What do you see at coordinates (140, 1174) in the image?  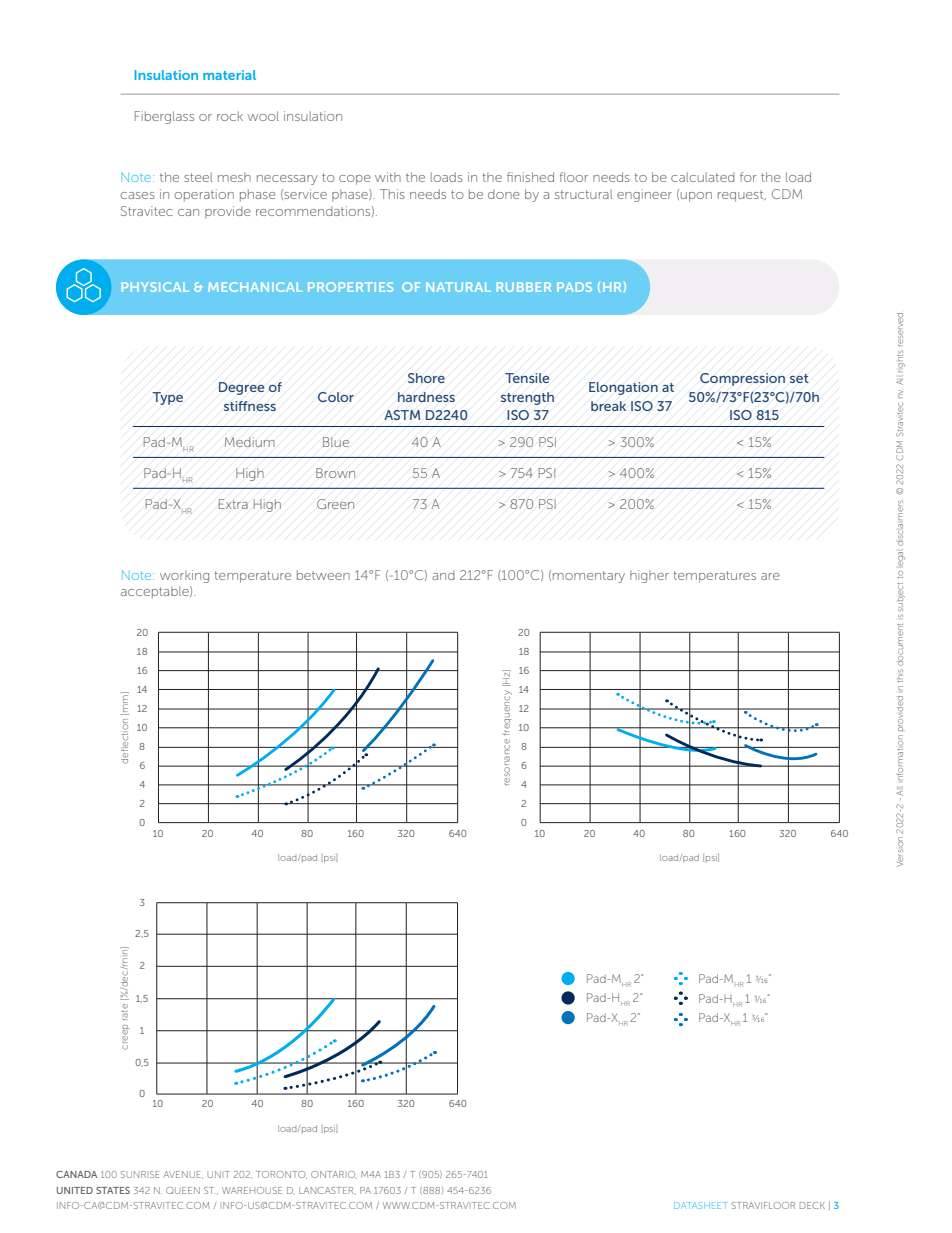 I see `SUNRISE` at bounding box center [140, 1174].
